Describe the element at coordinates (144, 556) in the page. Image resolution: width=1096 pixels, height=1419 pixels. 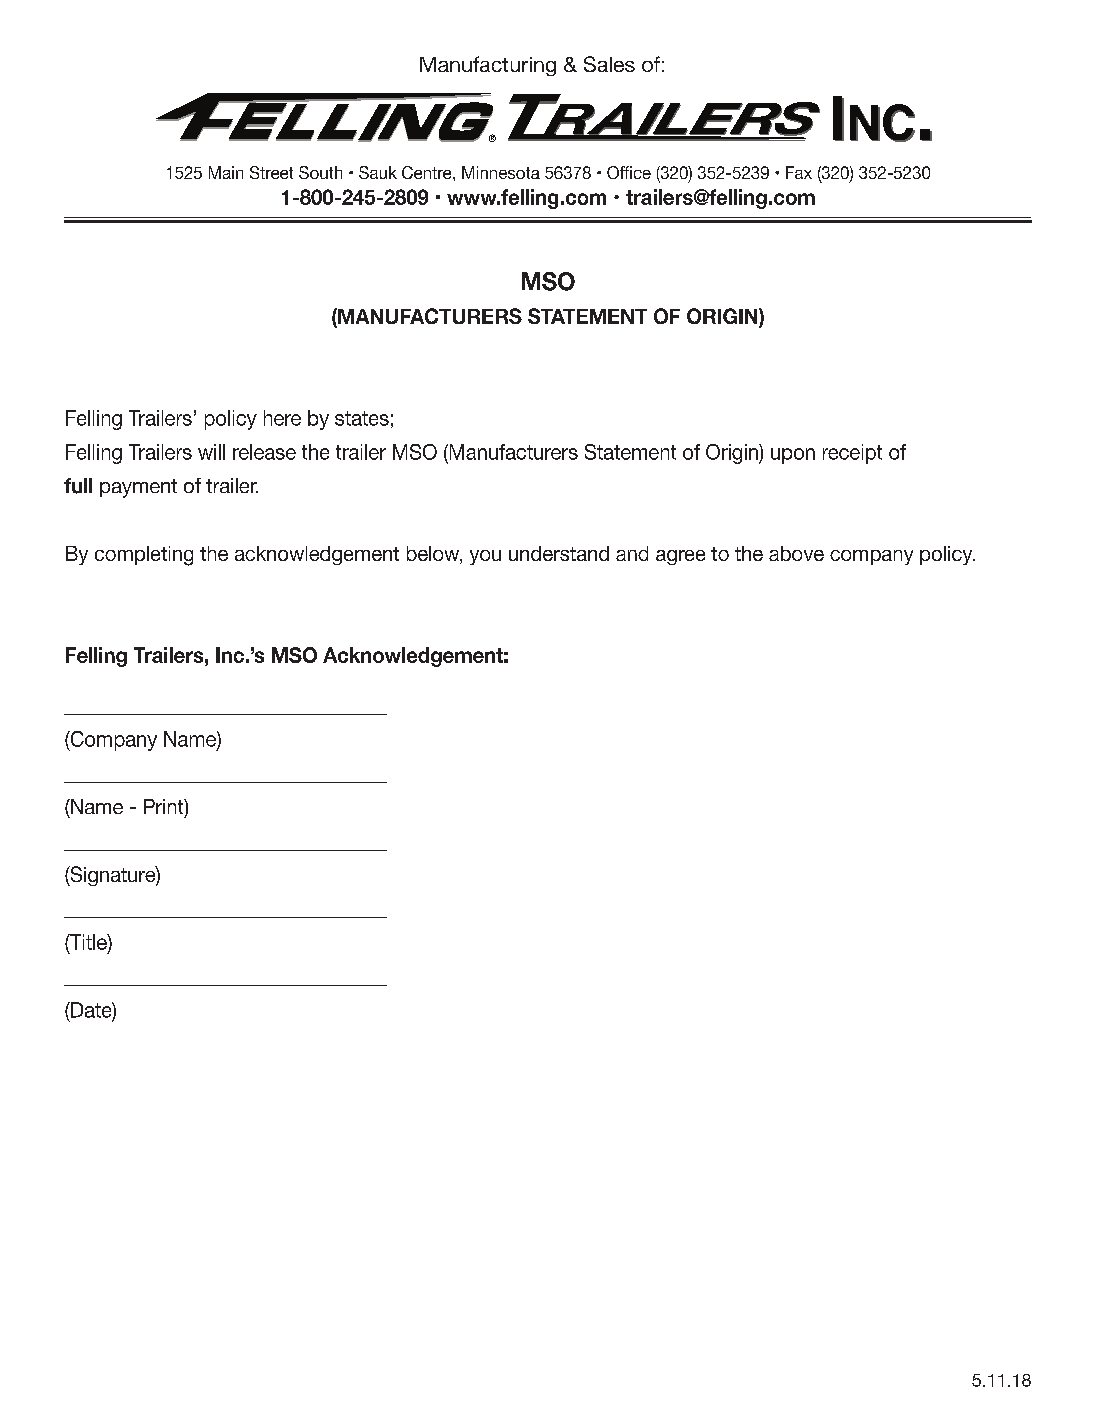
I see `completing` at that location.
